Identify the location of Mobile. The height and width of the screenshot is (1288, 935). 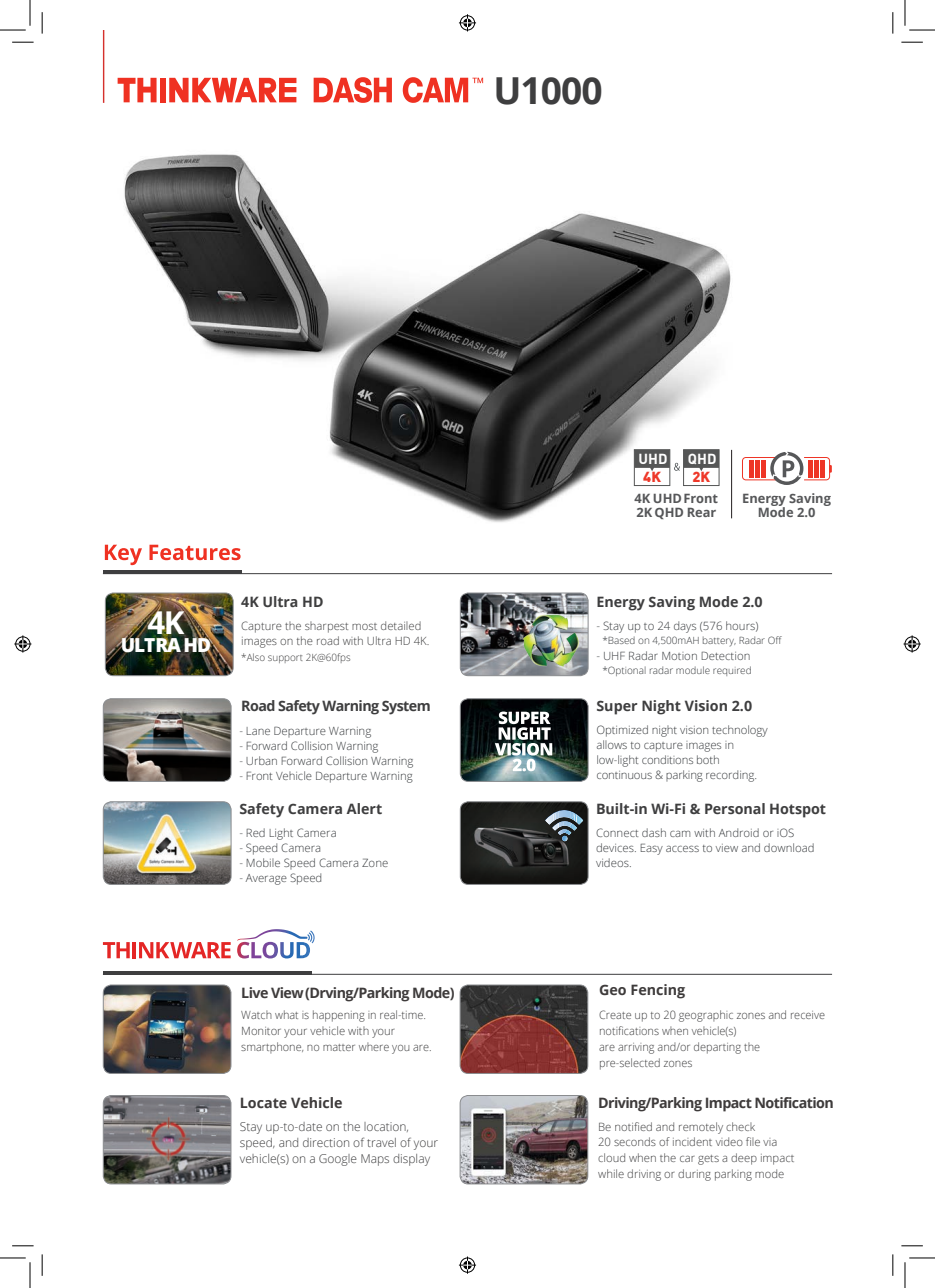
(263, 862).
